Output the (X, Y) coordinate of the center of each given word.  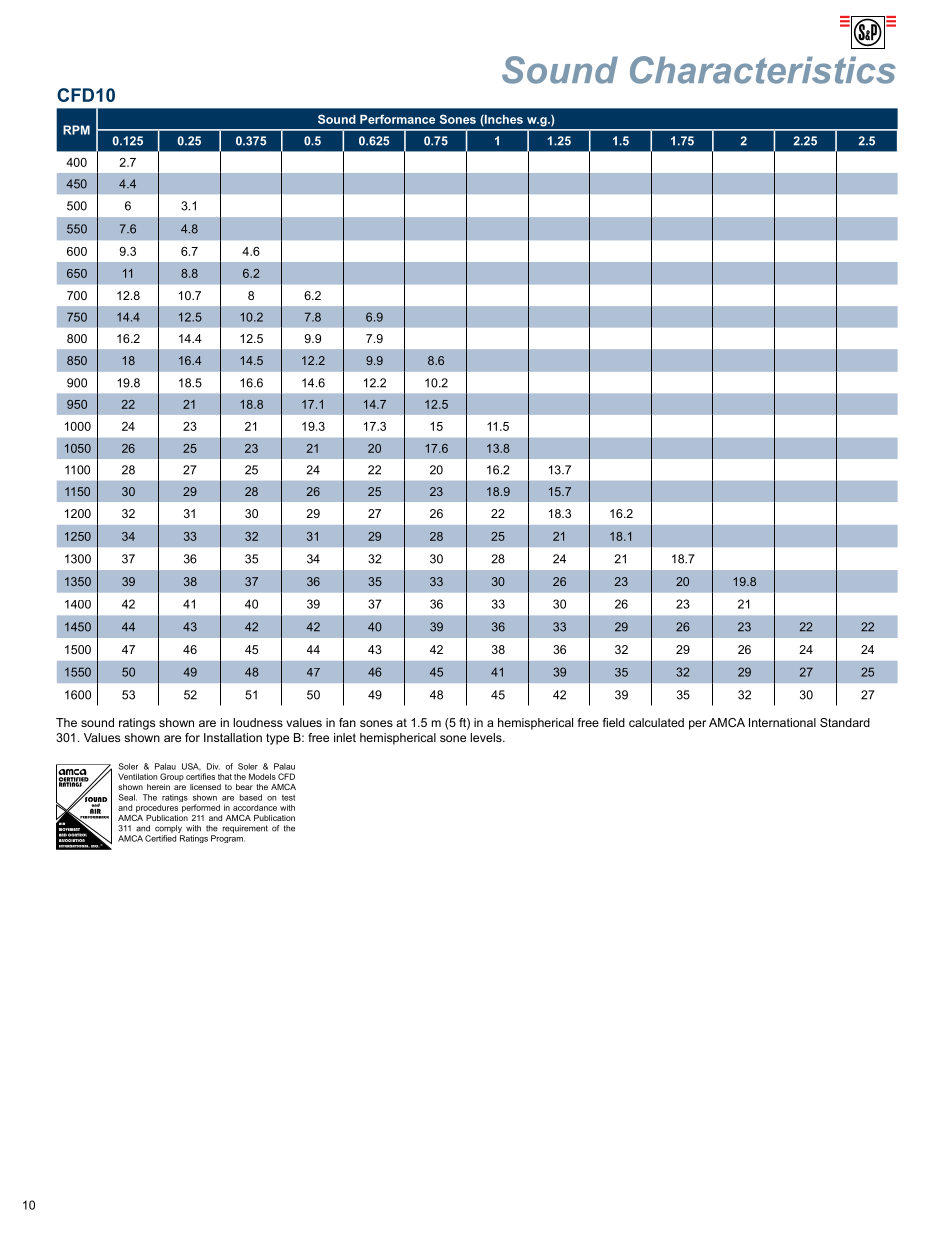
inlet (345, 737)
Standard (845, 722)
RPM (76, 130)
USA (191, 767)
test (288, 798)
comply (168, 829)
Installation (233, 737)
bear (244, 787)
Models (262, 776)
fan (347, 722)
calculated (656, 722)
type (277, 739)
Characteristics (763, 70)
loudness (258, 722)
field (614, 722)
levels (487, 737)
